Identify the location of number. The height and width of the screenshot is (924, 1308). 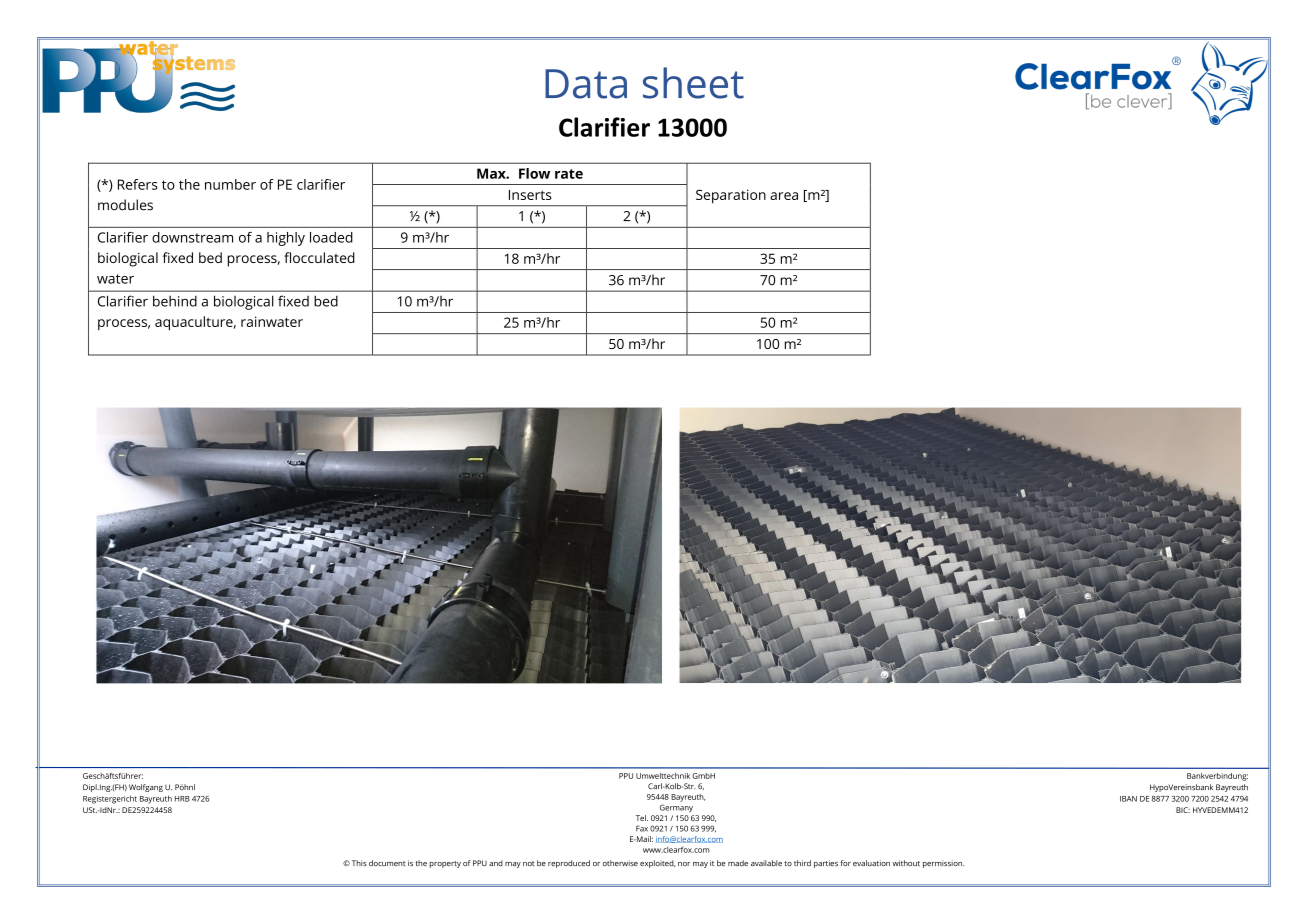
(230, 184).
